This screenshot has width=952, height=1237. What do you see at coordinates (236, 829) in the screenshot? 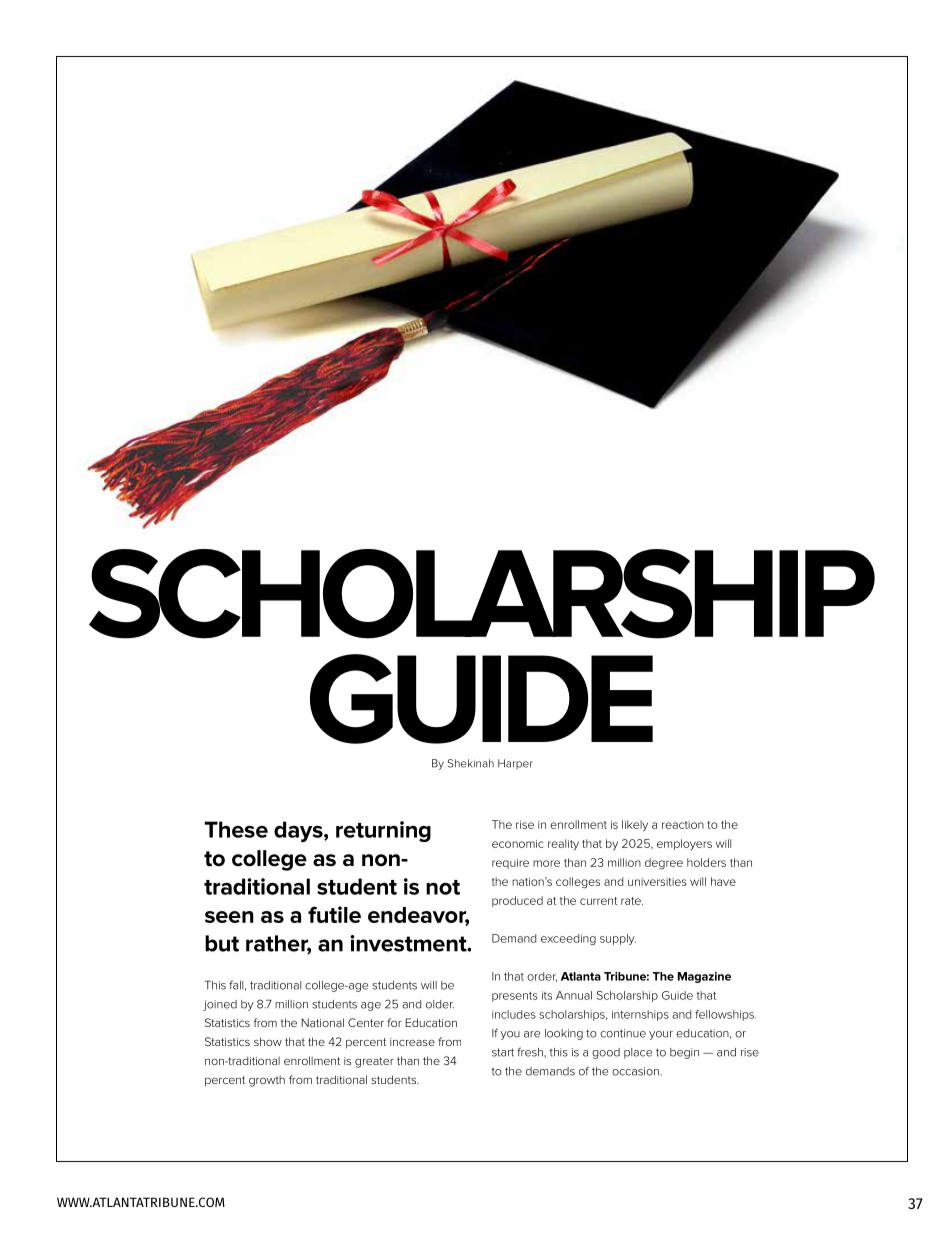
I see `These` at bounding box center [236, 829].
